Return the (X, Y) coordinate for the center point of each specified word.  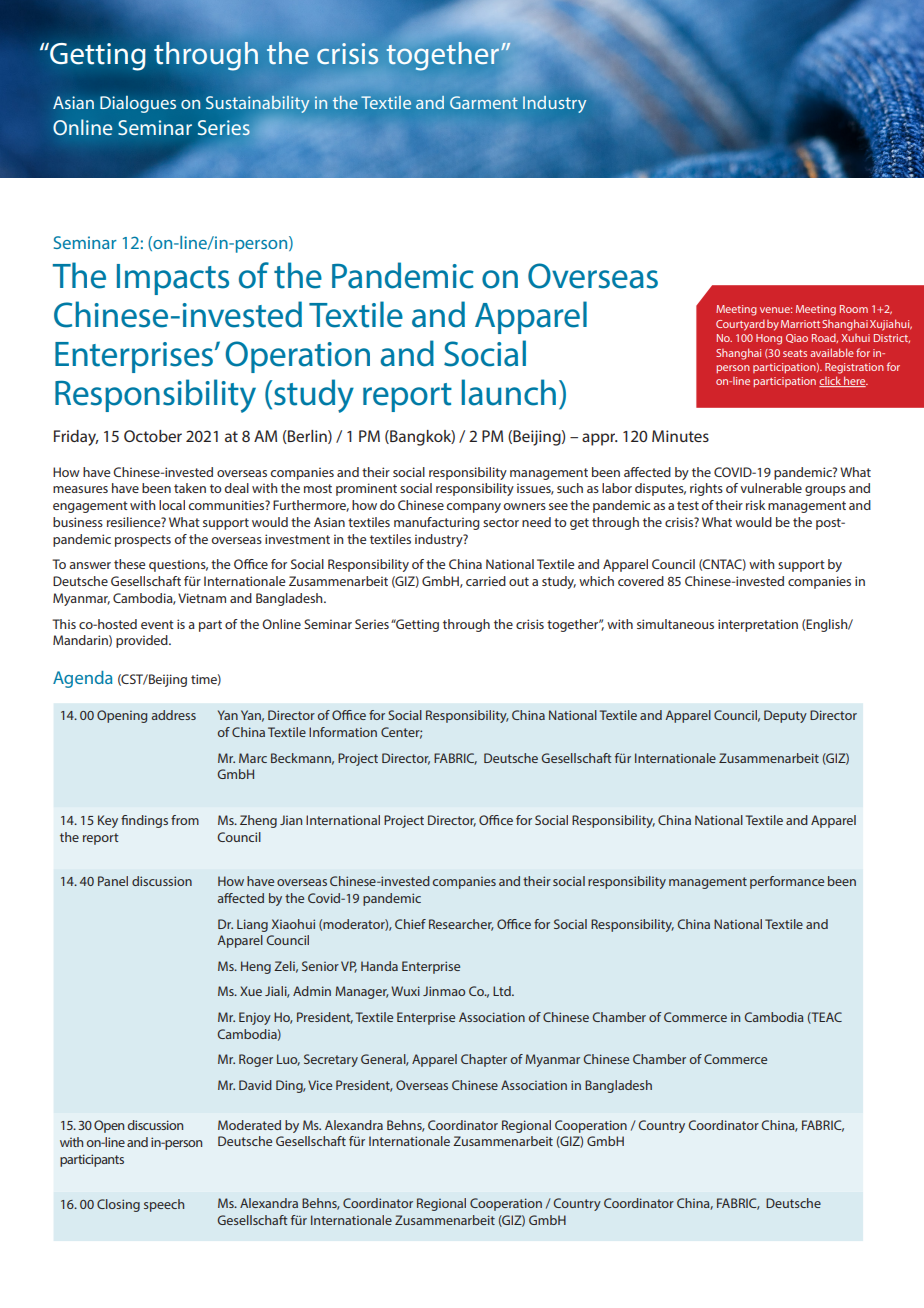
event (157, 624)
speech (164, 1205)
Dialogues (138, 104)
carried (486, 581)
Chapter (484, 1060)
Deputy (785, 716)
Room (854, 309)
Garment (484, 102)
